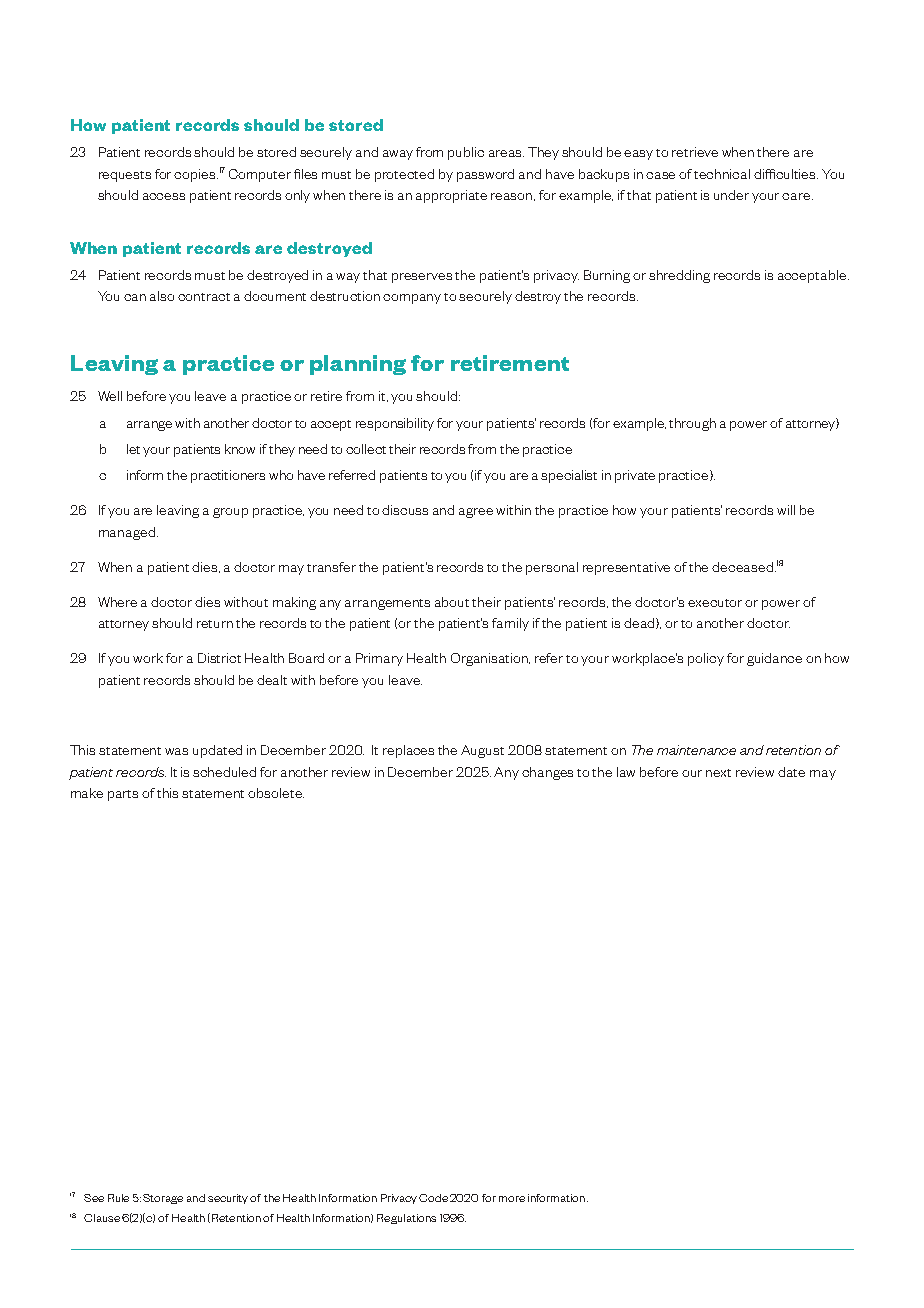  Describe the element at coordinates (219, 658) in the document. I see `District` at that location.
